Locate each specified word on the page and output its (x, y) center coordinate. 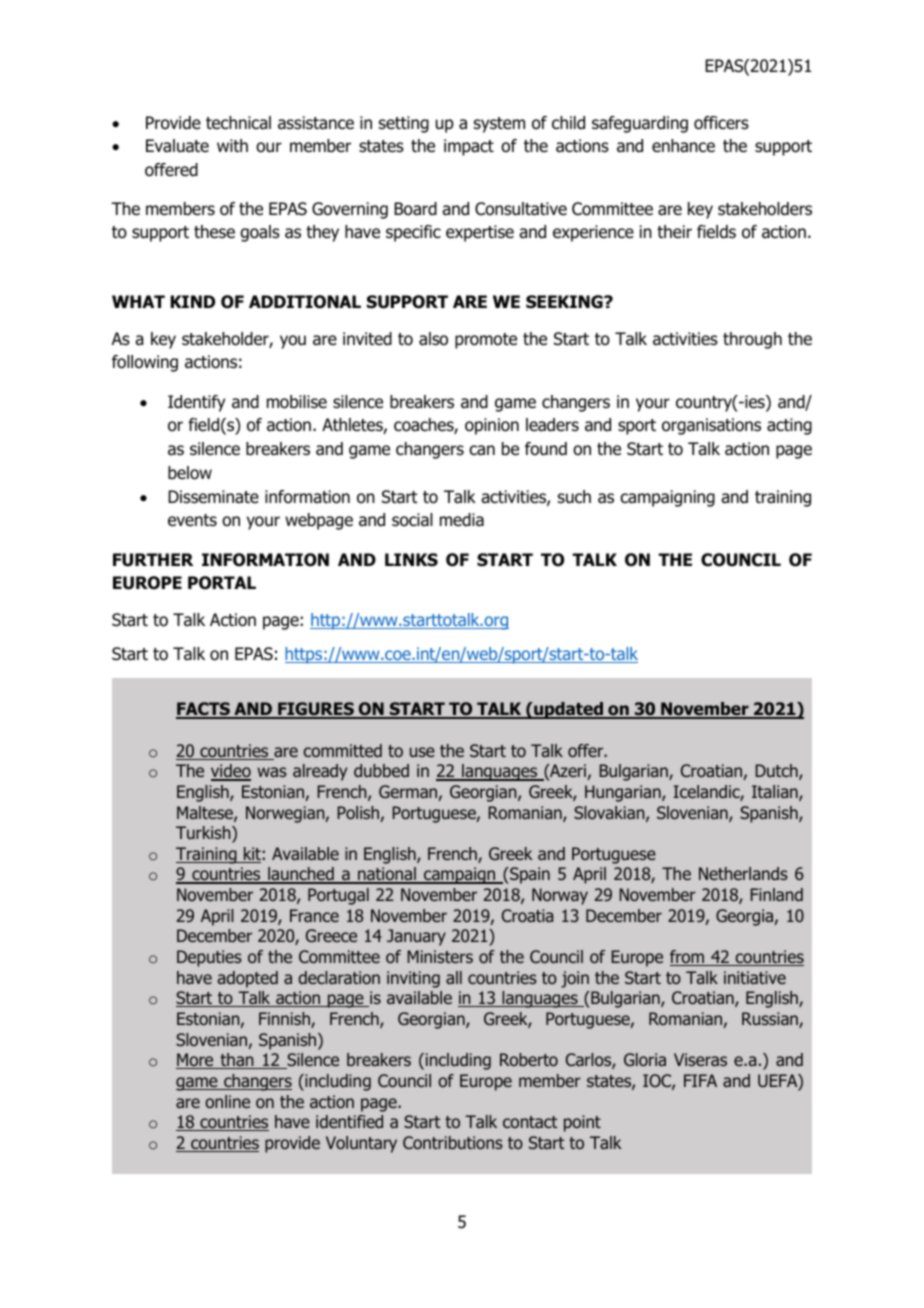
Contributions (453, 1142)
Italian (776, 793)
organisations (711, 426)
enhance (683, 146)
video (231, 772)
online (227, 1101)
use (422, 752)
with (232, 145)
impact (469, 147)
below (190, 473)
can (482, 450)
